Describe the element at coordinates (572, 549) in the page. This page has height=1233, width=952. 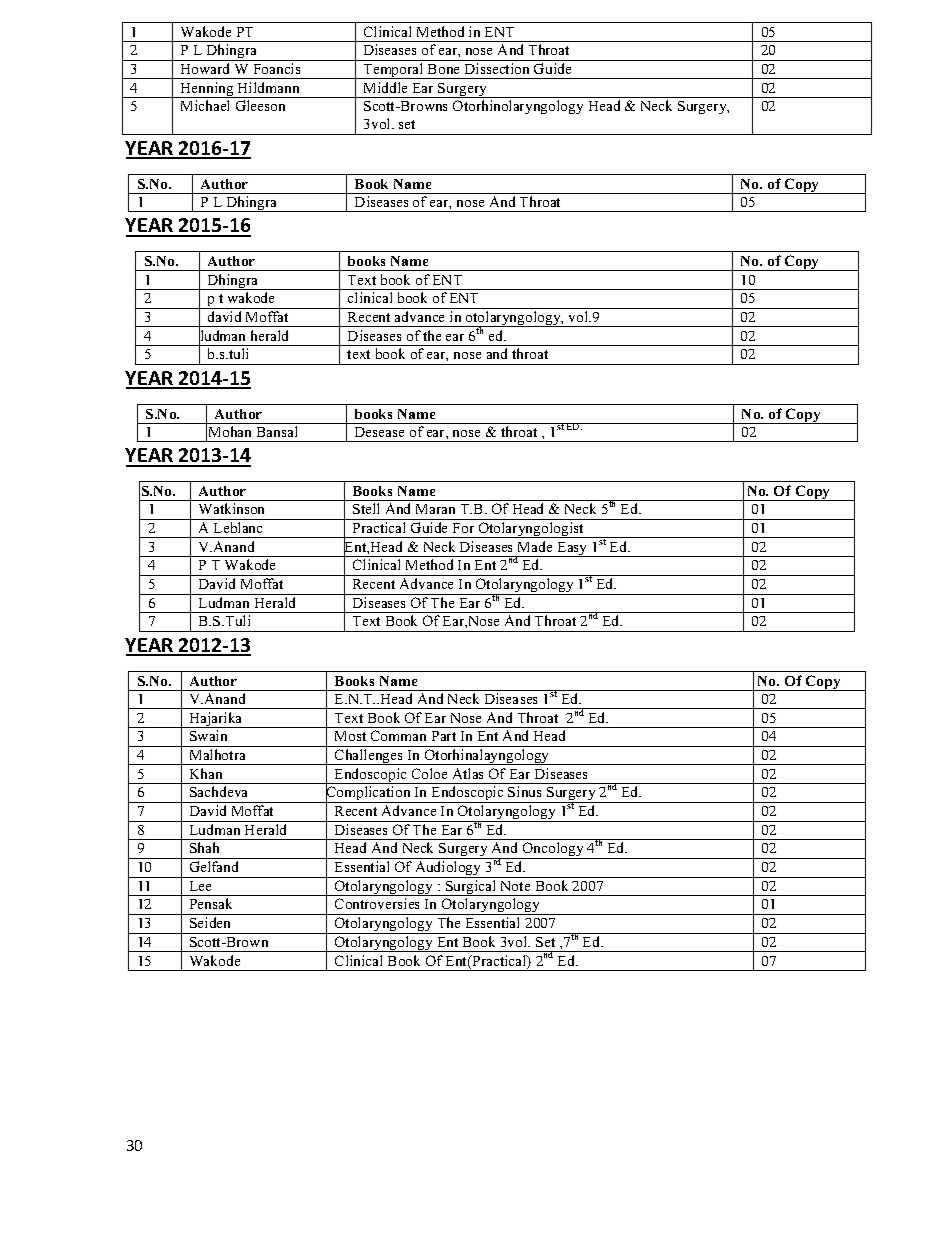
I see `Easy` at that location.
